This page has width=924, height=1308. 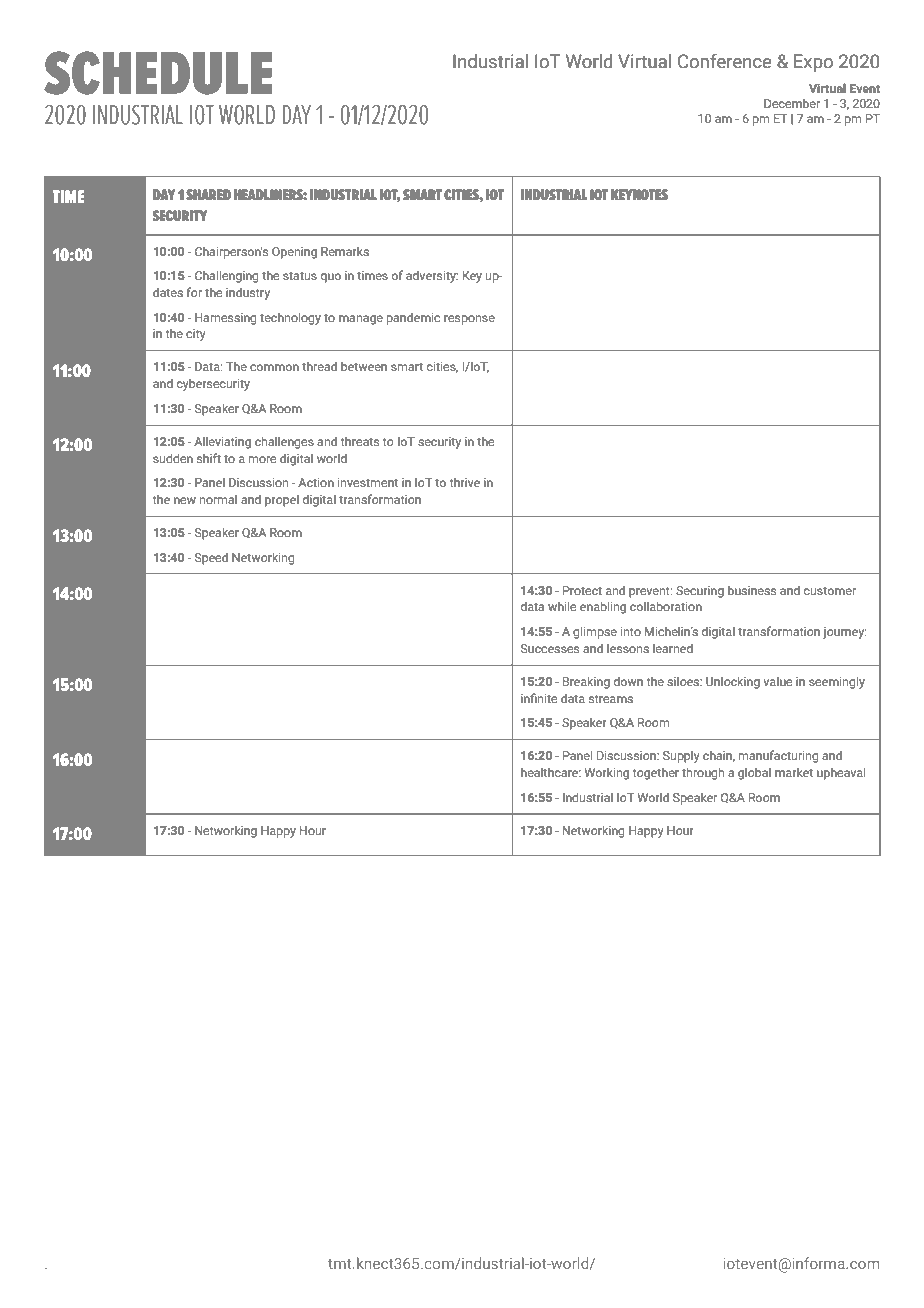 I want to click on response, so click(x=469, y=320).
